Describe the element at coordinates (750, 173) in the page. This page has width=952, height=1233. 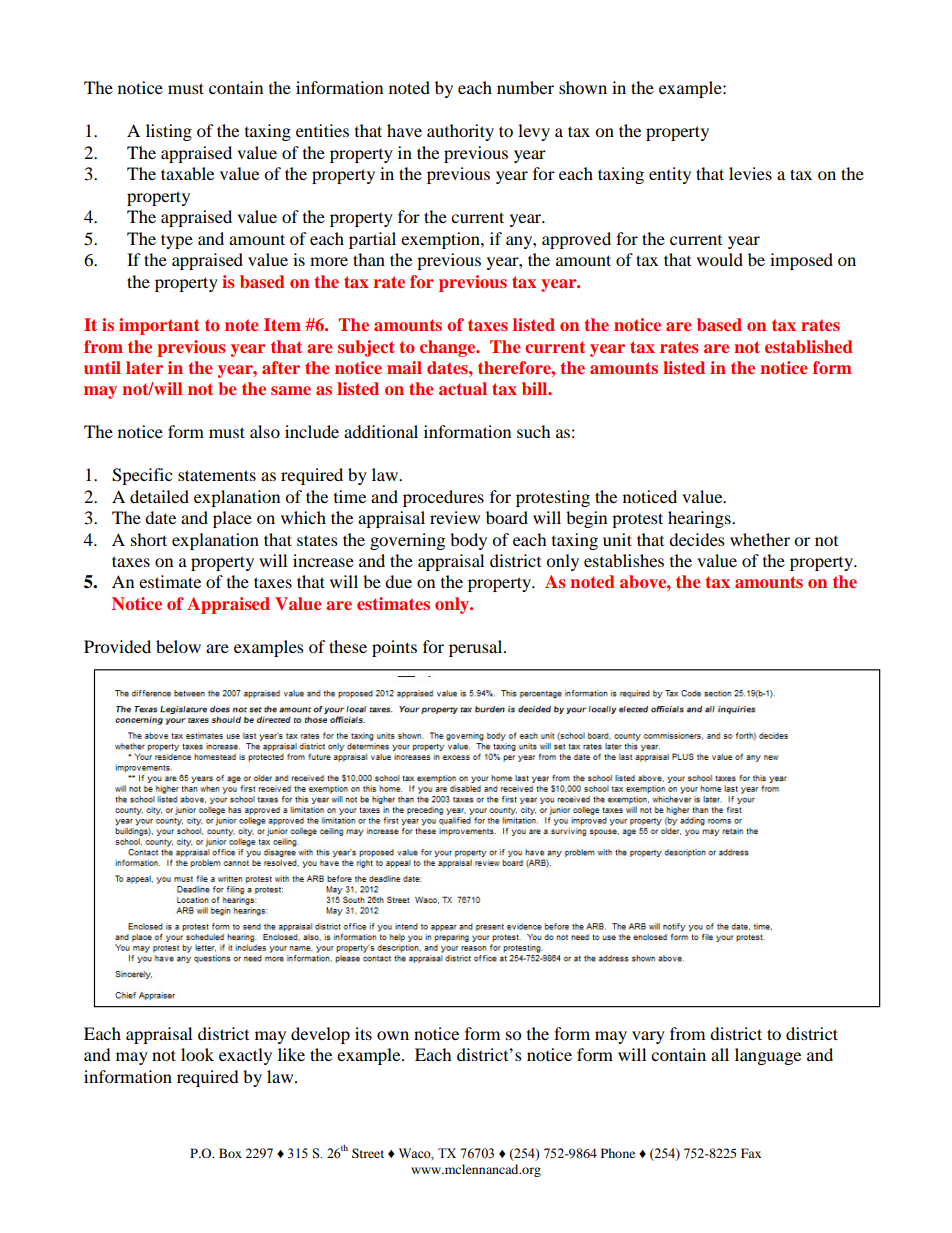
I see `levies` at that location.
